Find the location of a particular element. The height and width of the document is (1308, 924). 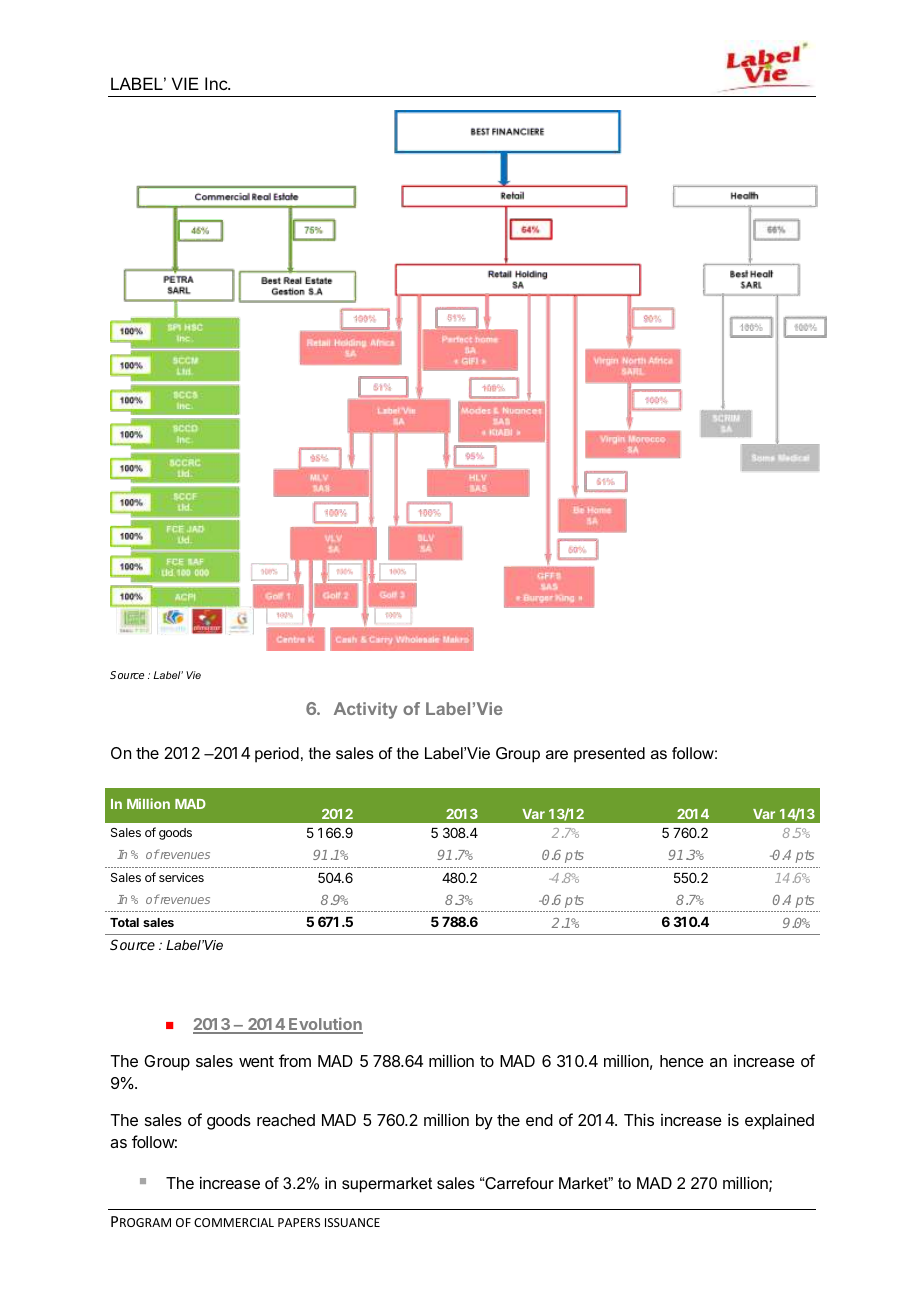

period is located at coordinates (277, 755).
